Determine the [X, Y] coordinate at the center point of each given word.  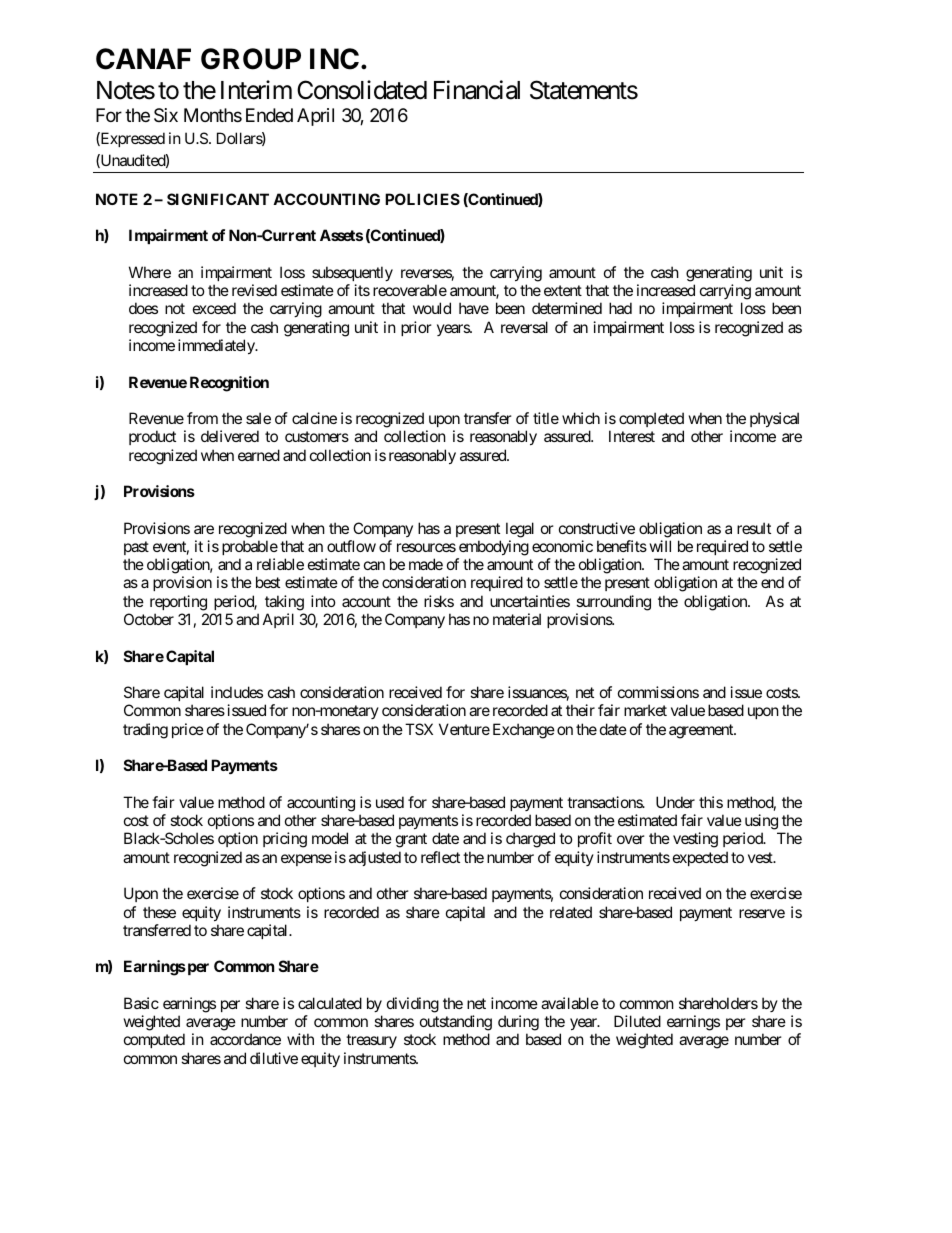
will [660, 546]
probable [250, 547]
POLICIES [422, 199]
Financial [477, 90]
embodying [494, 548]
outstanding [456, 1023]
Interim [256, 90]
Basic [141, 1003]
